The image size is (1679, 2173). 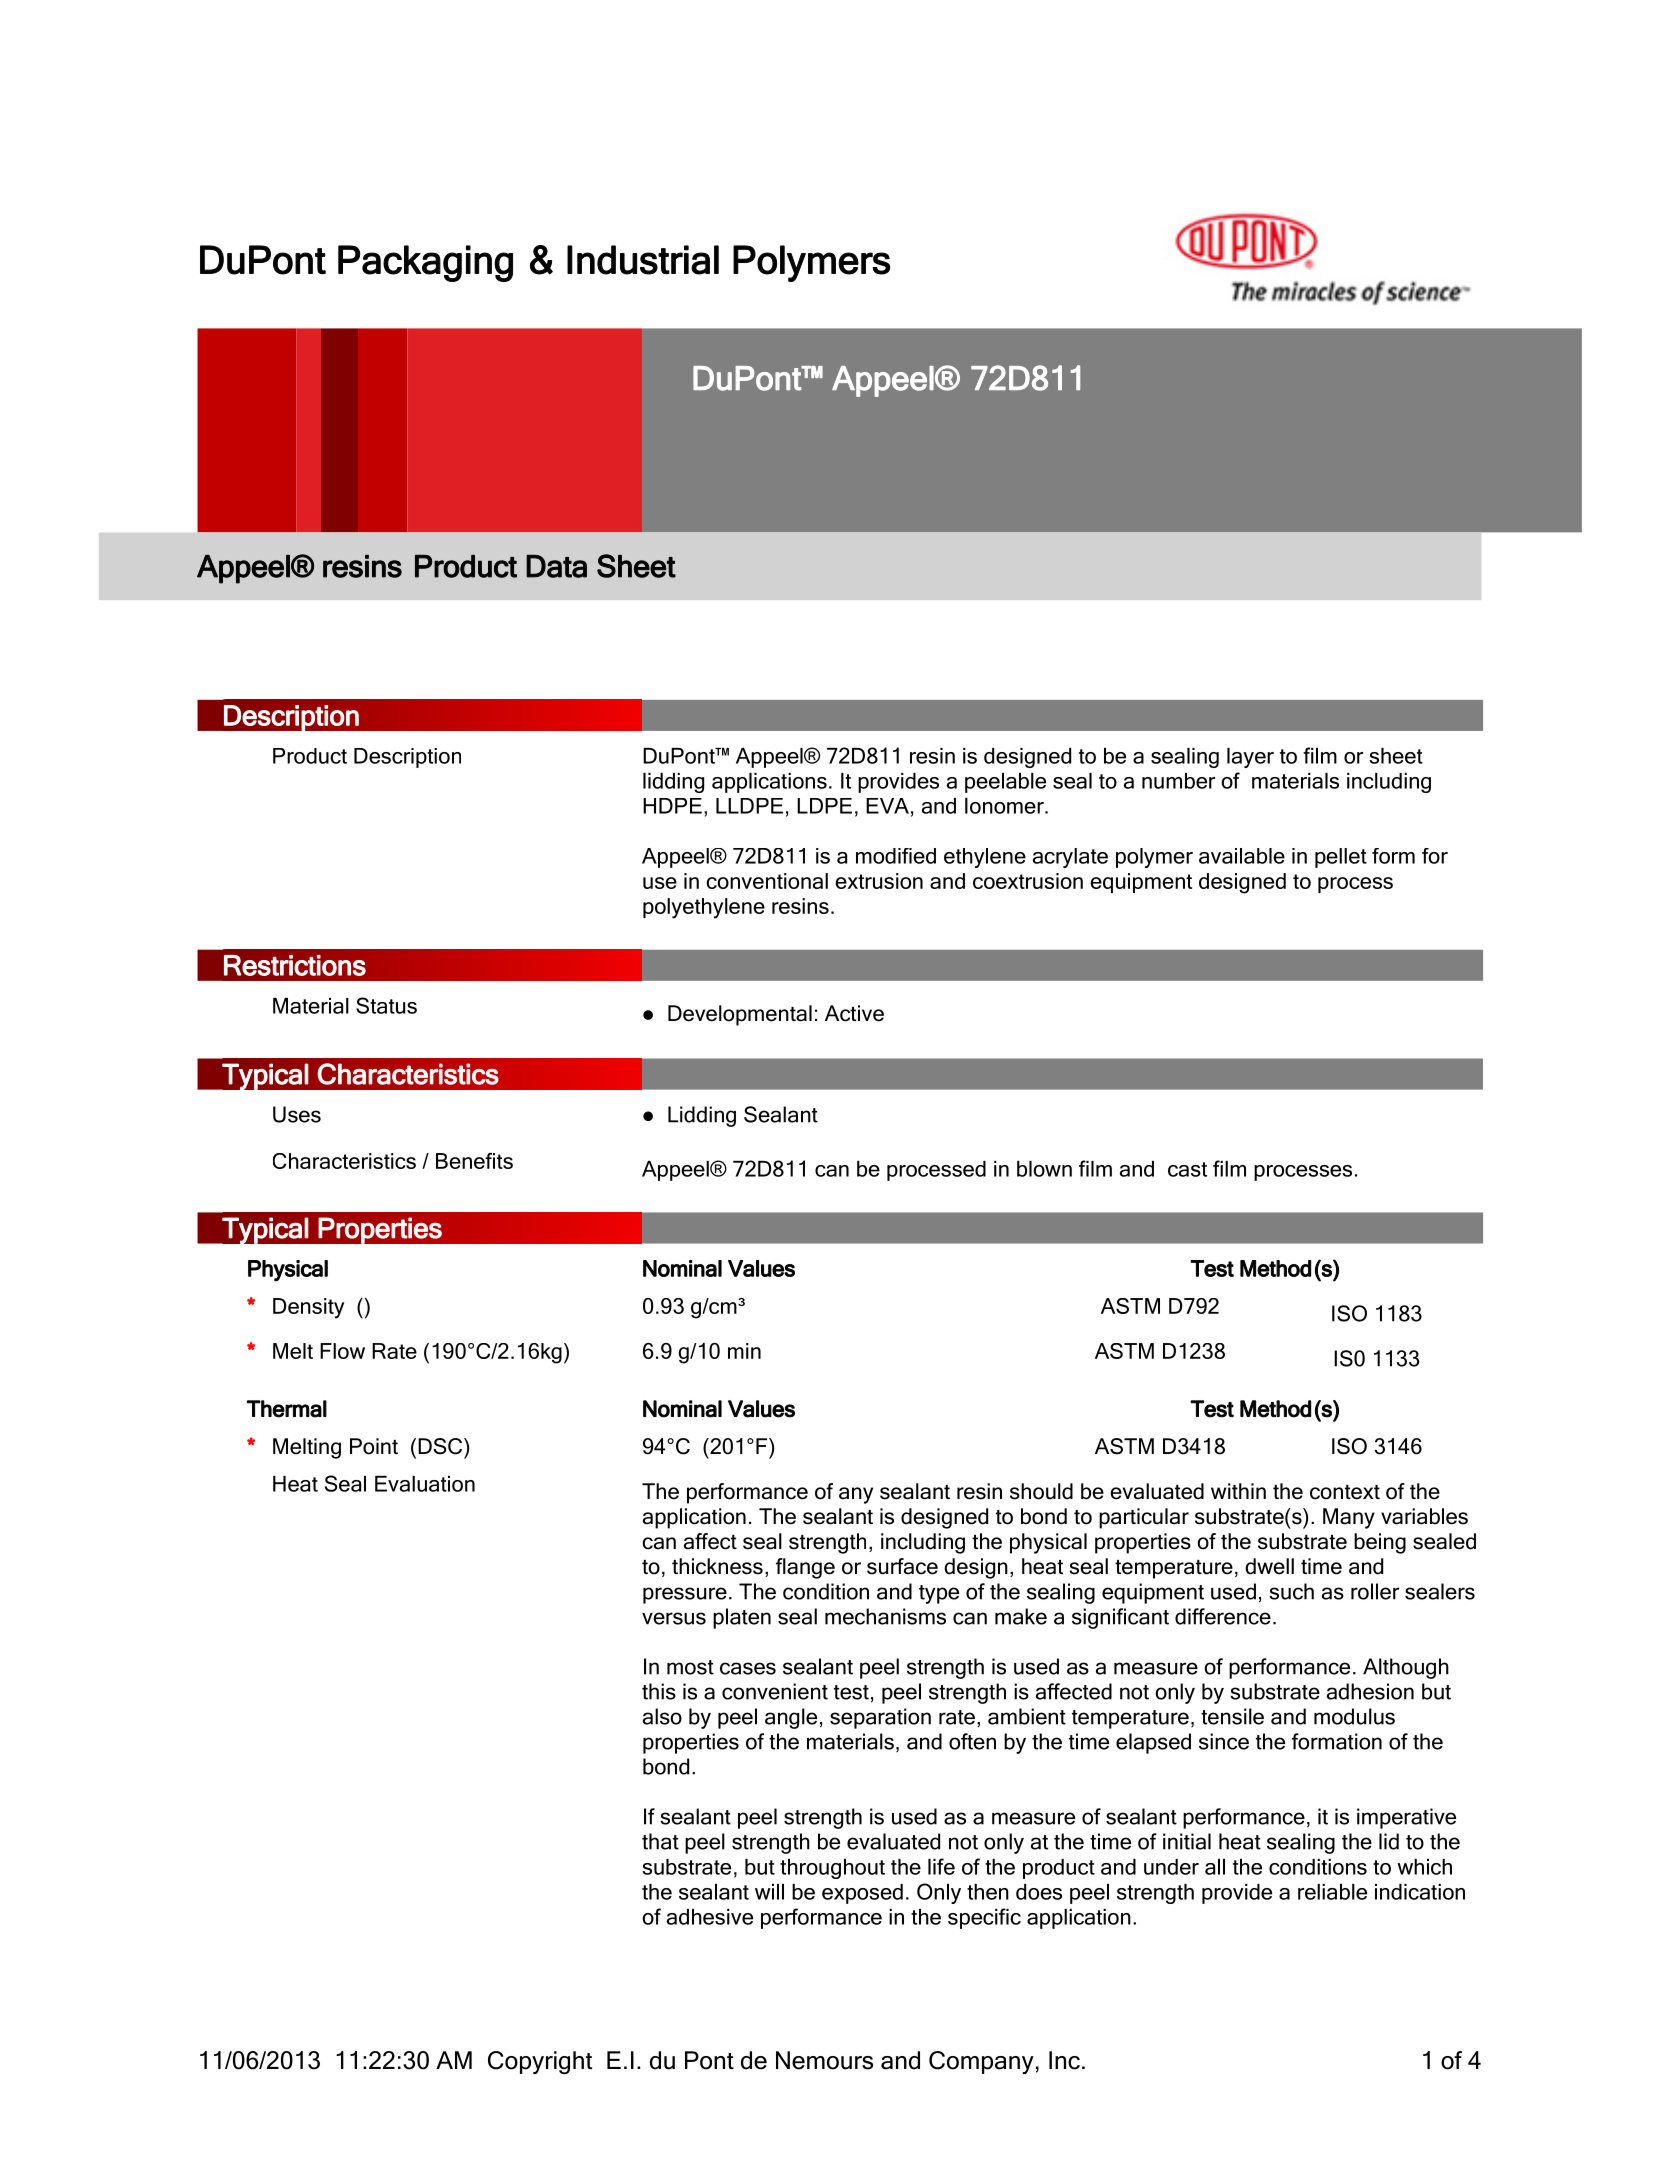 What do you see at coordinates (643, 260) in the document?
I see `Industrial` at bounding box center [643, 260].
